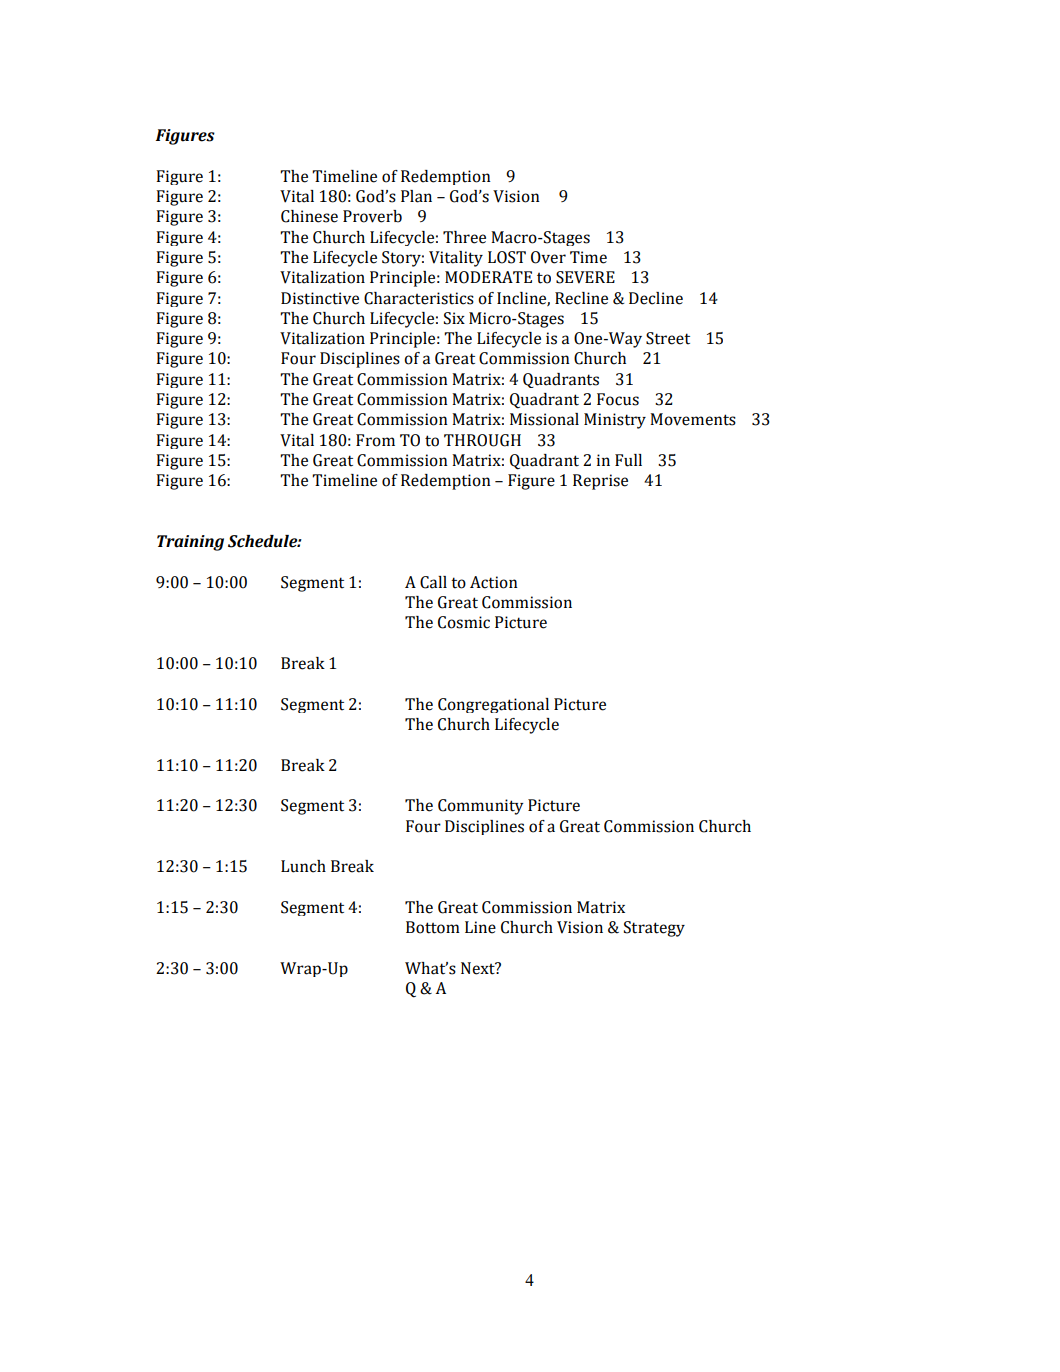  Describe the element at coordinates (494, 582) in the screenshot. I see `Action` at that location.
